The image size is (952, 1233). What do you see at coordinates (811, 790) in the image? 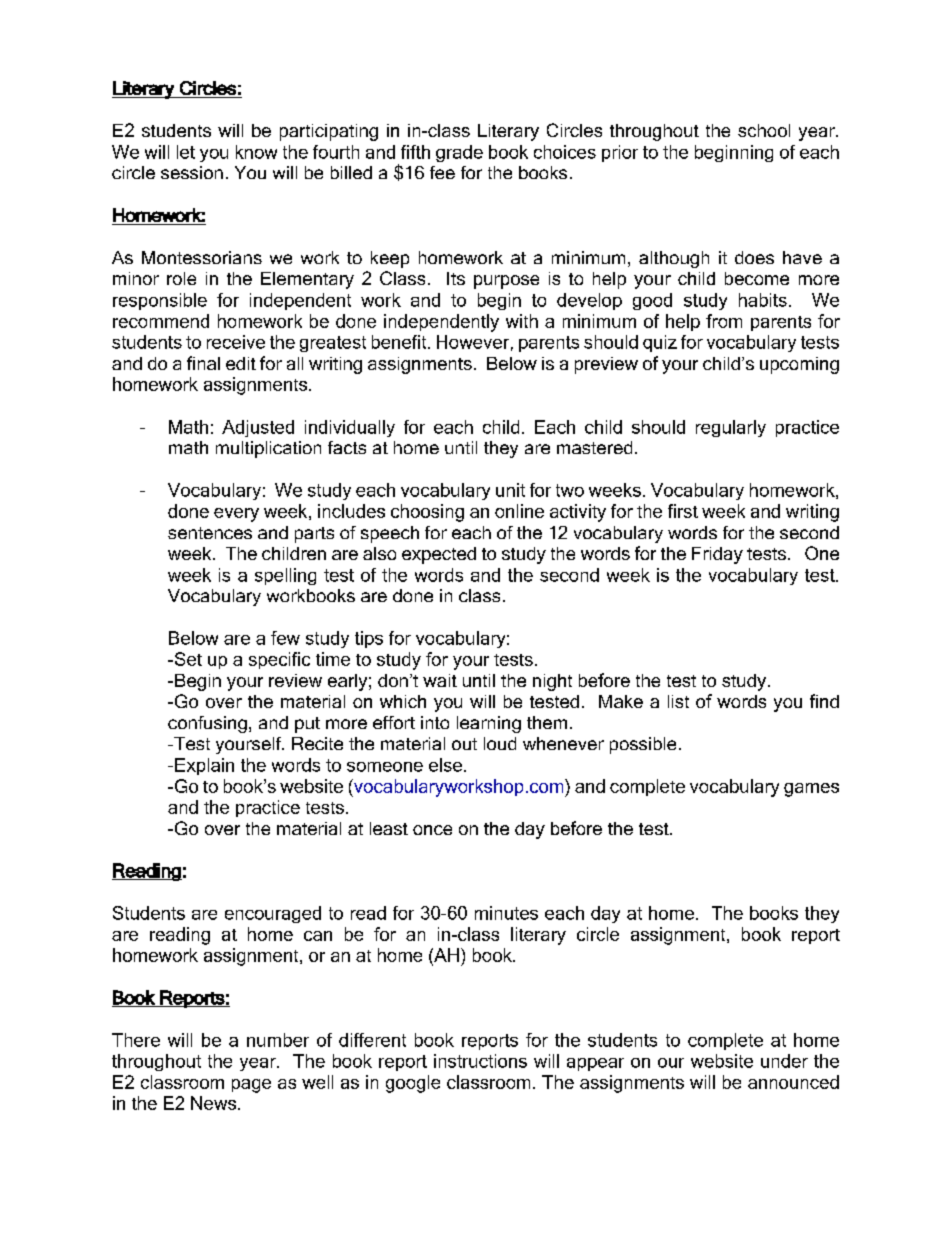
I see `games` at bounding box center [811, 790].
